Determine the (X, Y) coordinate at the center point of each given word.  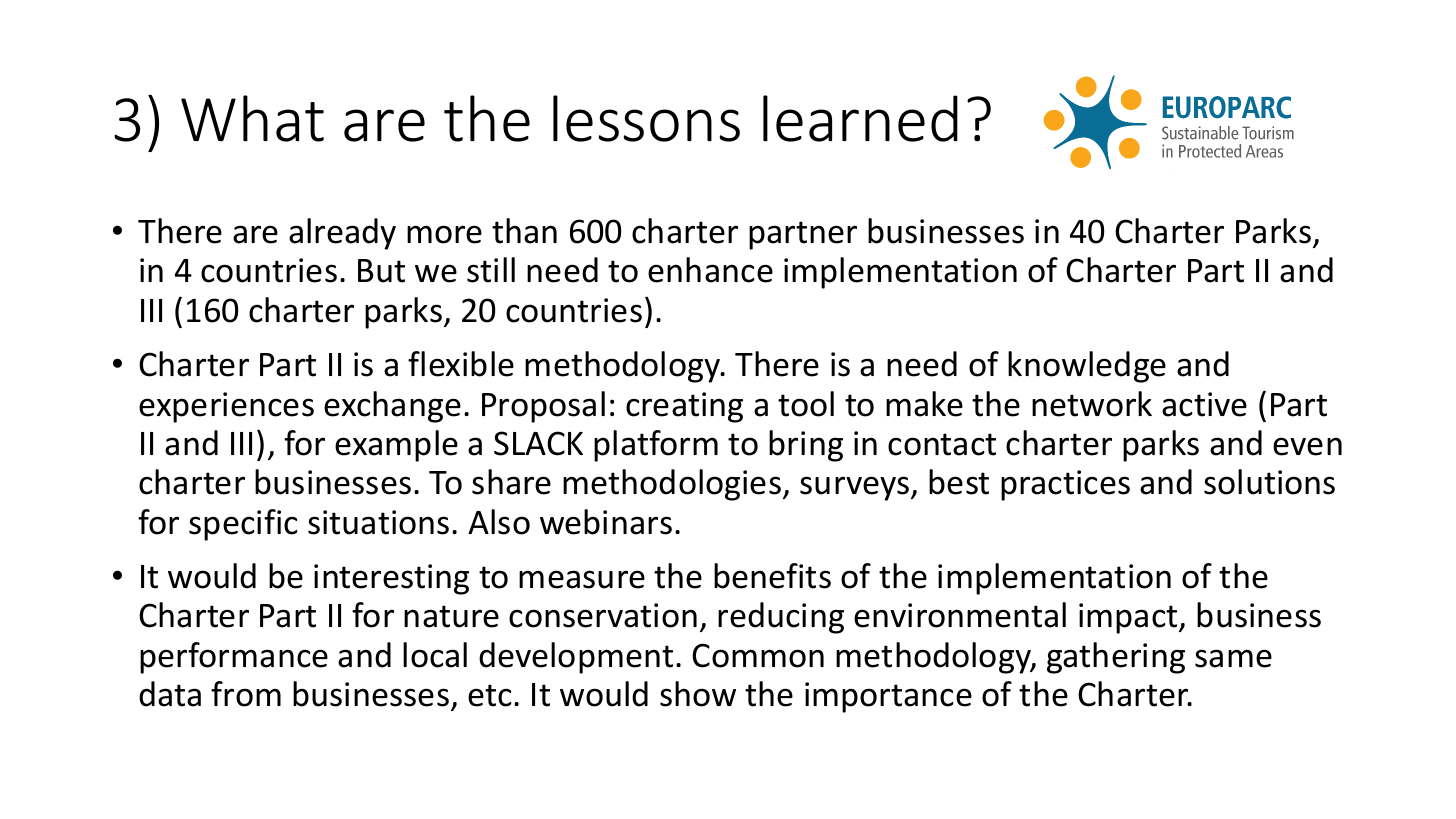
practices (1065, 485)
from (246, 694)
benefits (772, 576)
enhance (710, 270)
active (1204, 404)
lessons (646, 118)
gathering (1116, 658)
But (381, 271)
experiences (226, 407)
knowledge (1087, 367)
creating (684, 407)
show (698, 694)
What (252, 118)
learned (860, 118)
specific (243, 525)
